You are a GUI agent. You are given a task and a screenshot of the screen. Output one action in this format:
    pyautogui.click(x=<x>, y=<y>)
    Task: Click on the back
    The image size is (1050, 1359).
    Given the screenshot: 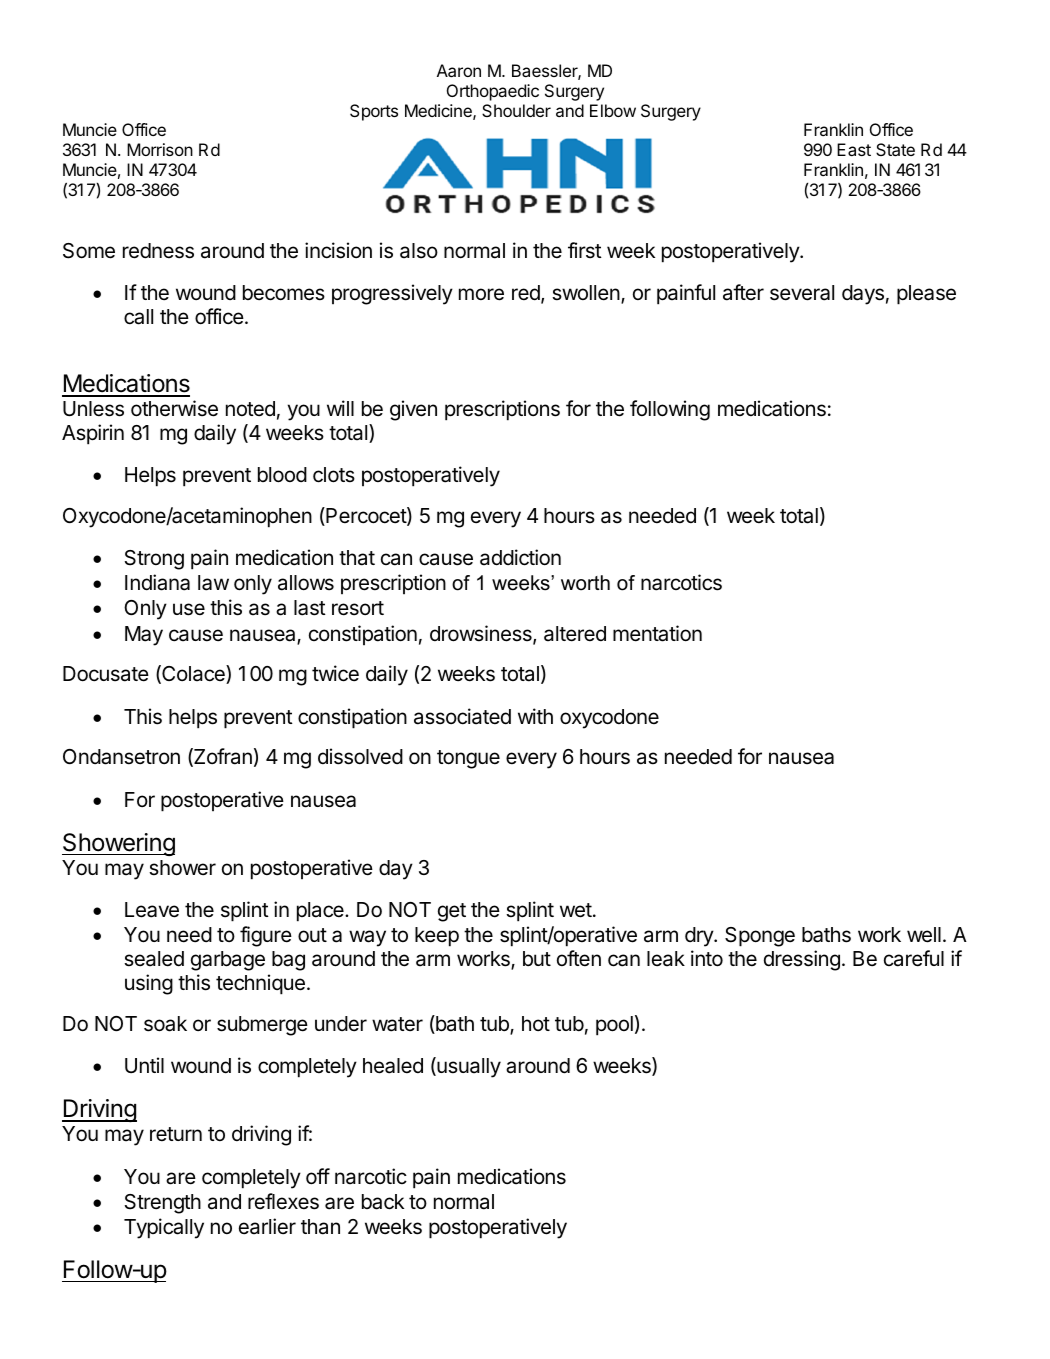 What is the action you would take?
    pyautogui.click(x=383, y=1202)
